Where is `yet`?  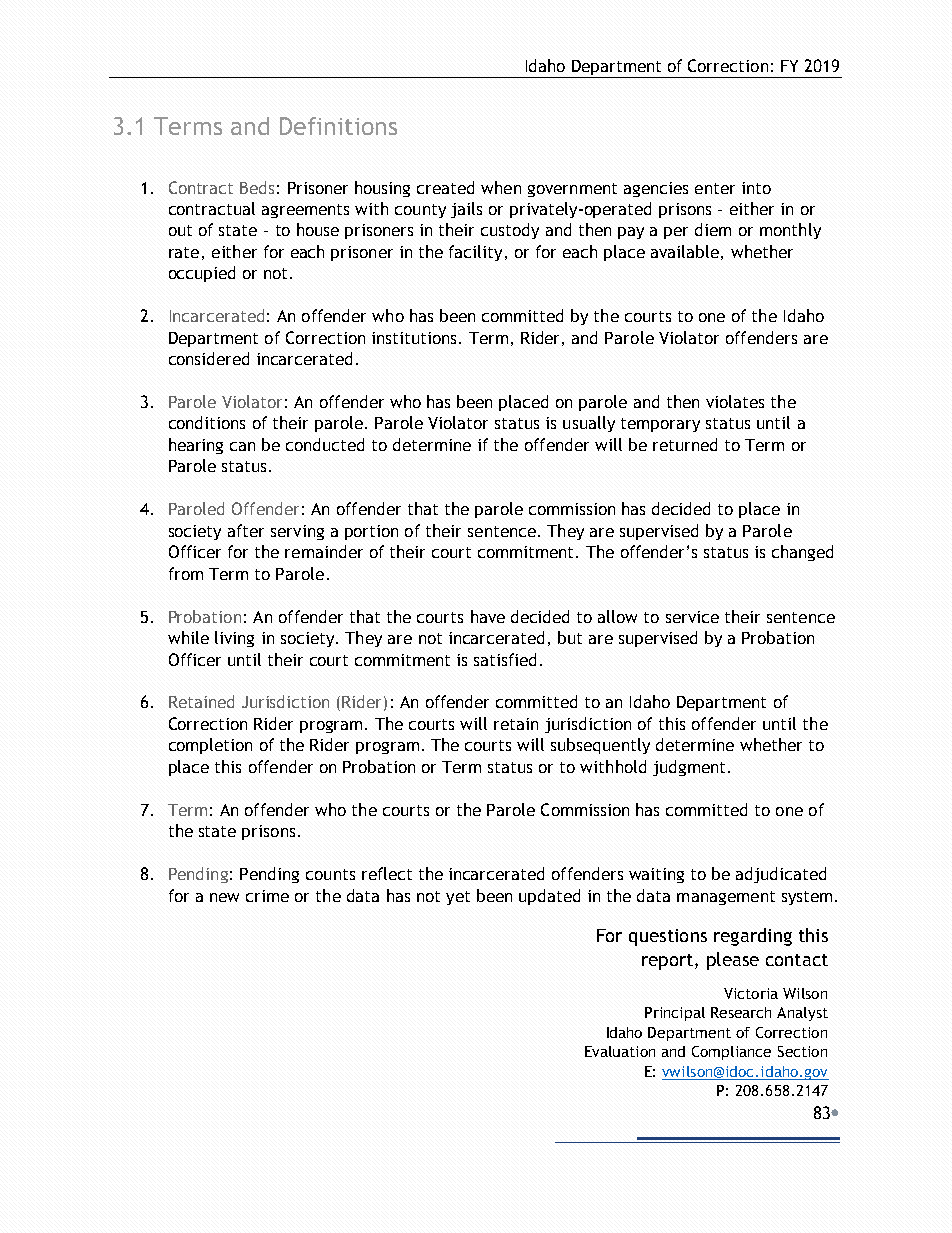
yet is located at coordinates (458, 898).
